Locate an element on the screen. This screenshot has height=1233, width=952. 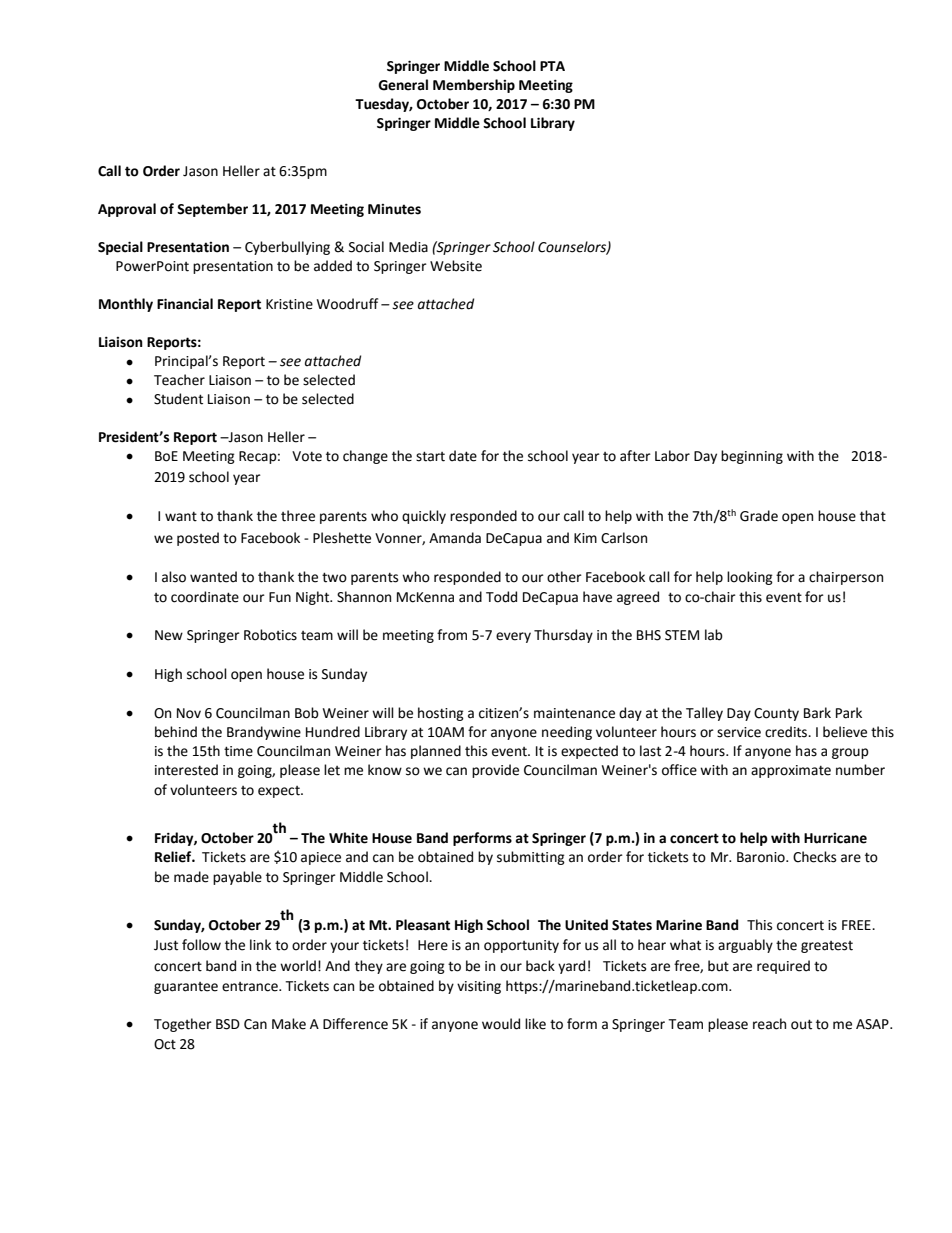
approximate is located at coordinates (791, 771).
